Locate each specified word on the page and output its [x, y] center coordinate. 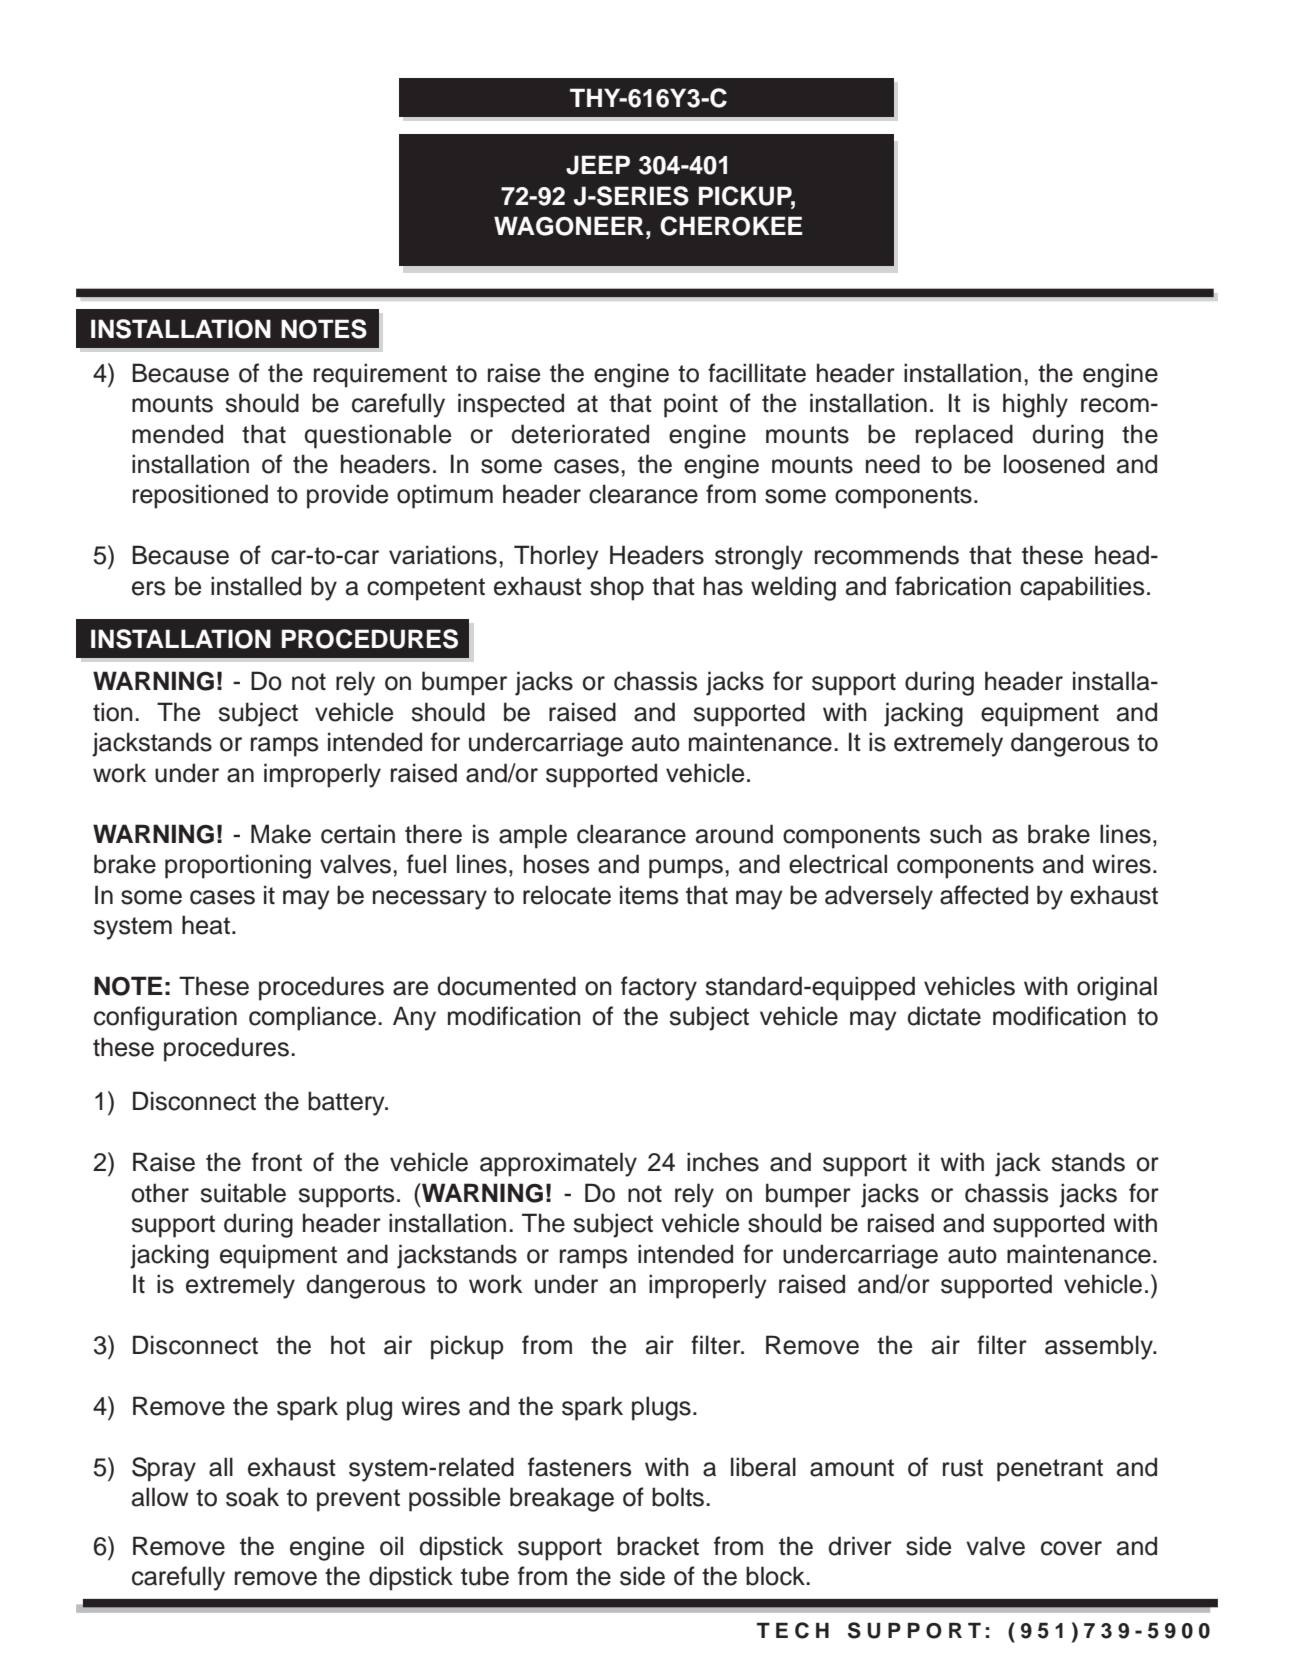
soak [252, 1497]
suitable [243, 1193]
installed [256, 586]
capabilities [1082, 588]
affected [984, 895]
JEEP [598, 165]
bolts [678, 1497]
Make [281, 834]
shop [617, 588]
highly [1035, 405]
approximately [558, 1164]
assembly [1100, 1347]
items [649, 895]
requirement [380, 375]
